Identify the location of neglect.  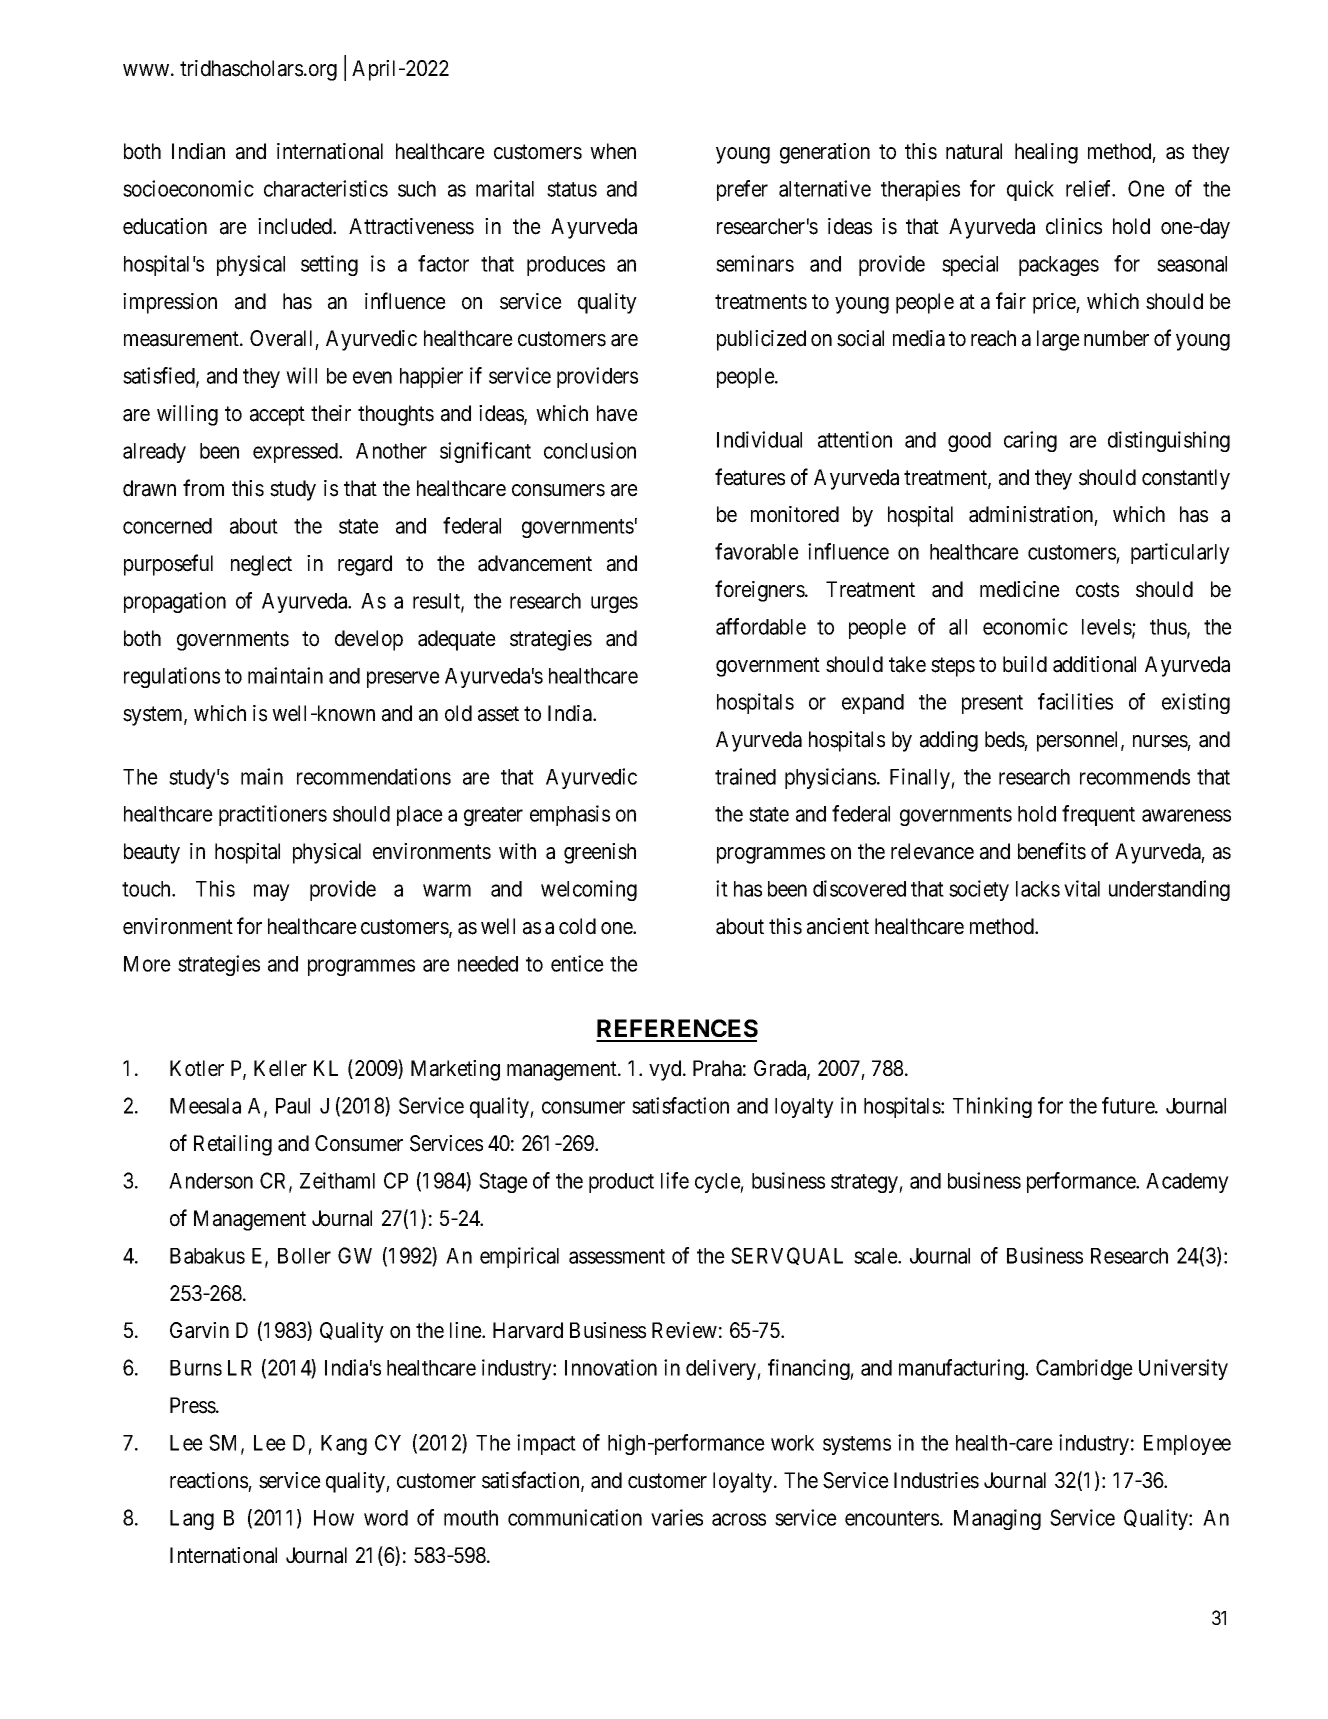
(261, 565).
